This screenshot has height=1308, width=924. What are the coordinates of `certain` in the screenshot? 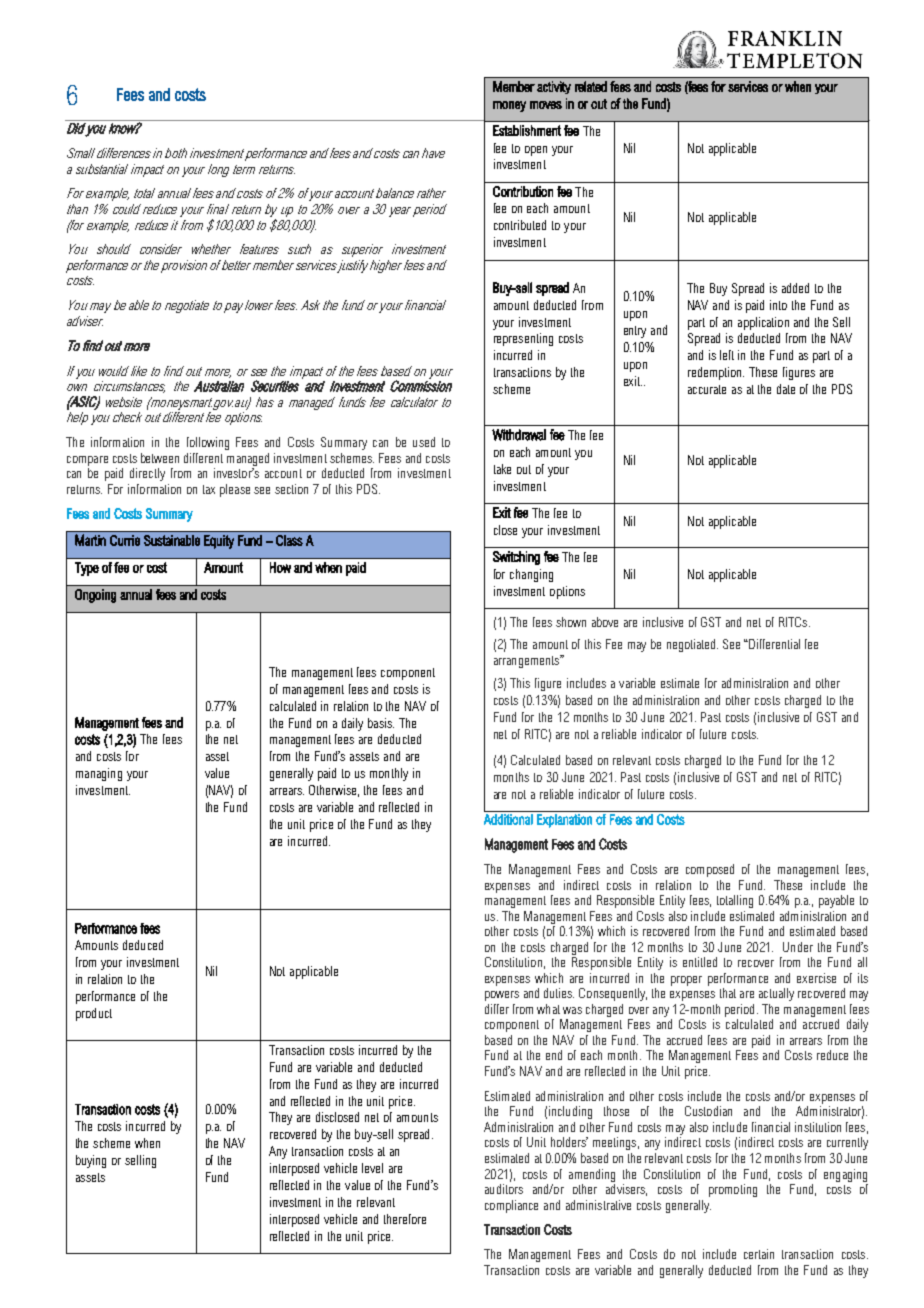 It's located at (759, 1254).
